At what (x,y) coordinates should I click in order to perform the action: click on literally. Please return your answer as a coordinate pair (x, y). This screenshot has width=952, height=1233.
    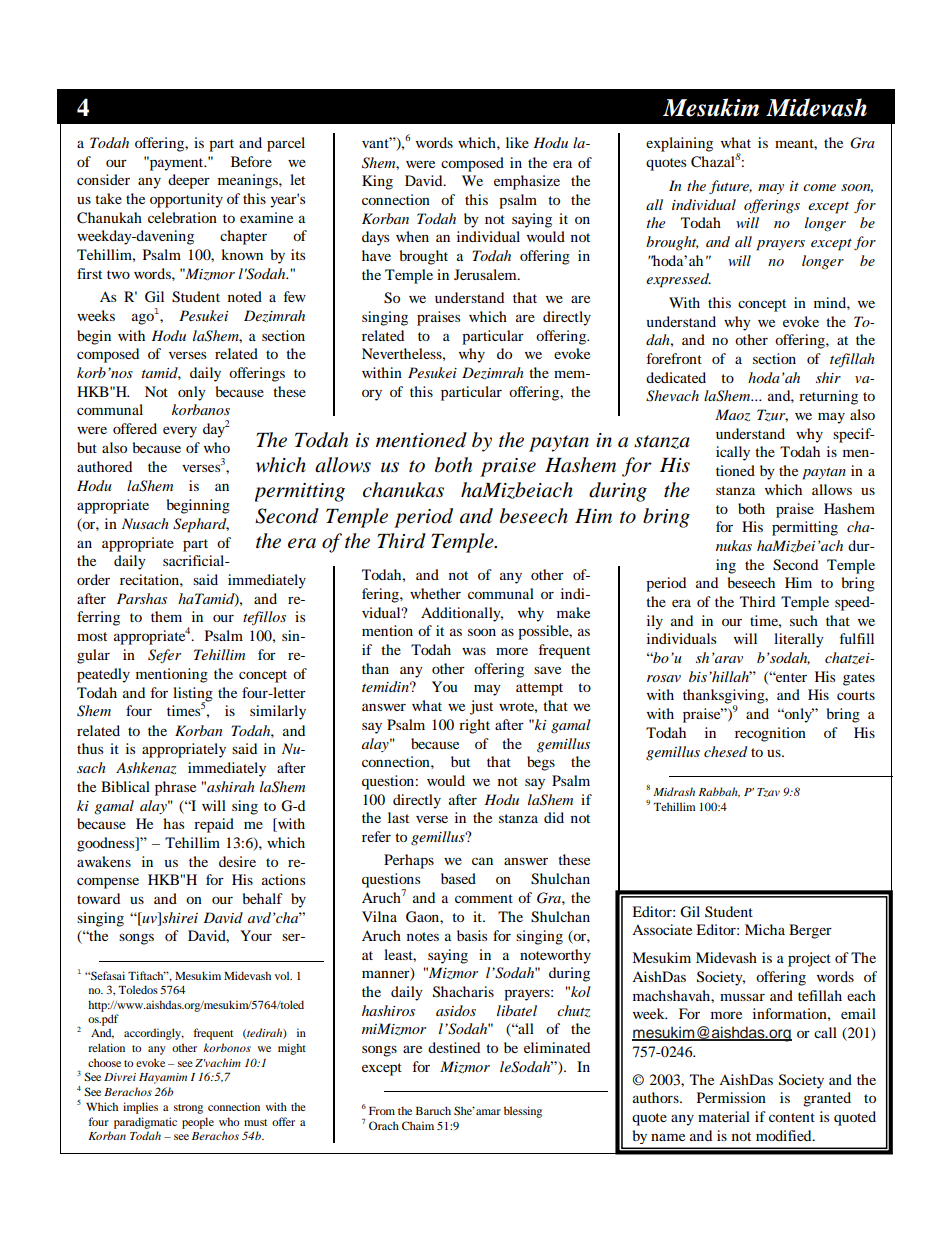
    Looking at the image, I should click on (799, 640).
